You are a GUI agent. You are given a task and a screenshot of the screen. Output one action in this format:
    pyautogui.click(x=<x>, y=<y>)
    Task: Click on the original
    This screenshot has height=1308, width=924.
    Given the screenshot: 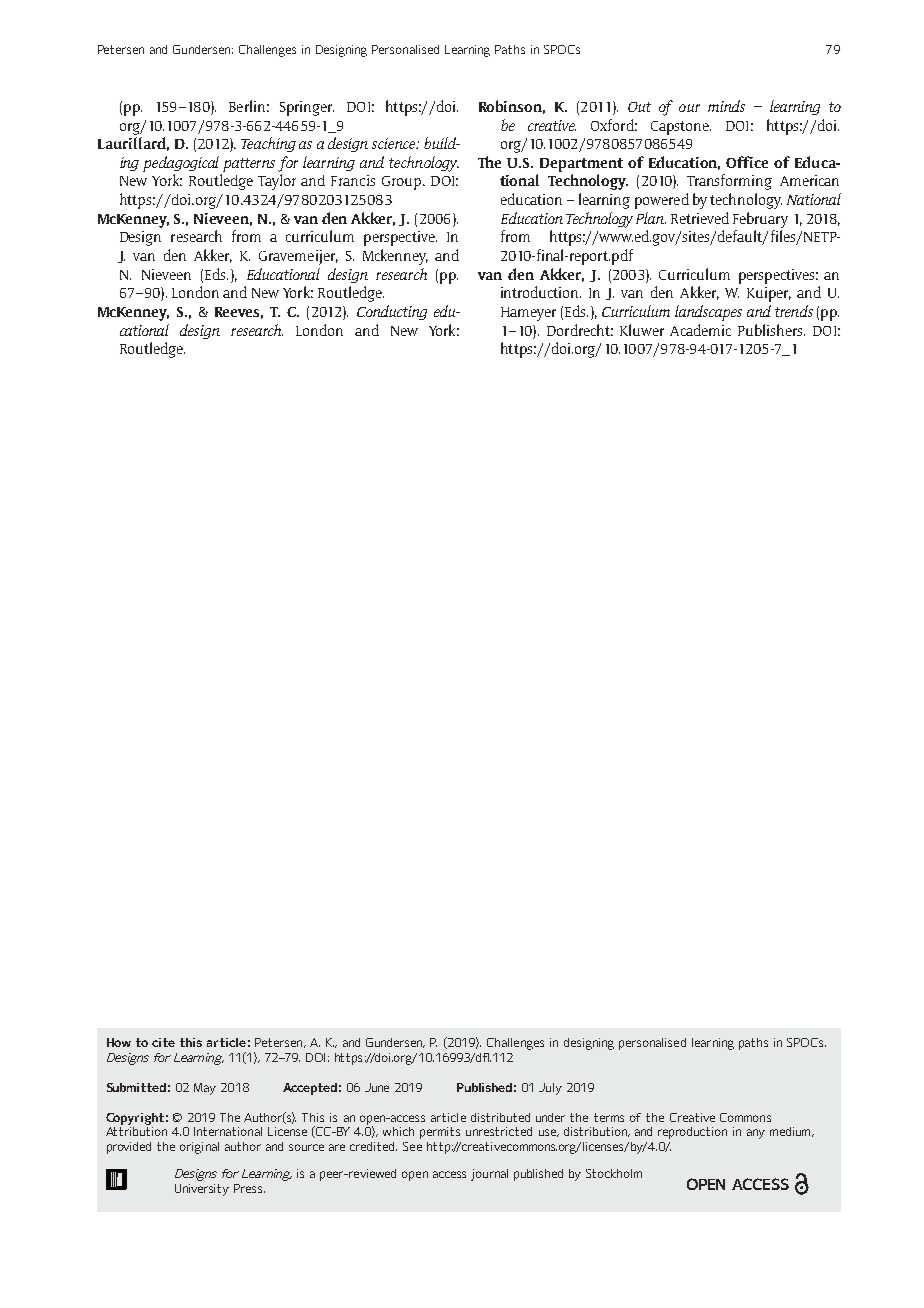 What is the action you would take?
    pyautogui.click(x=199, y=1148)
